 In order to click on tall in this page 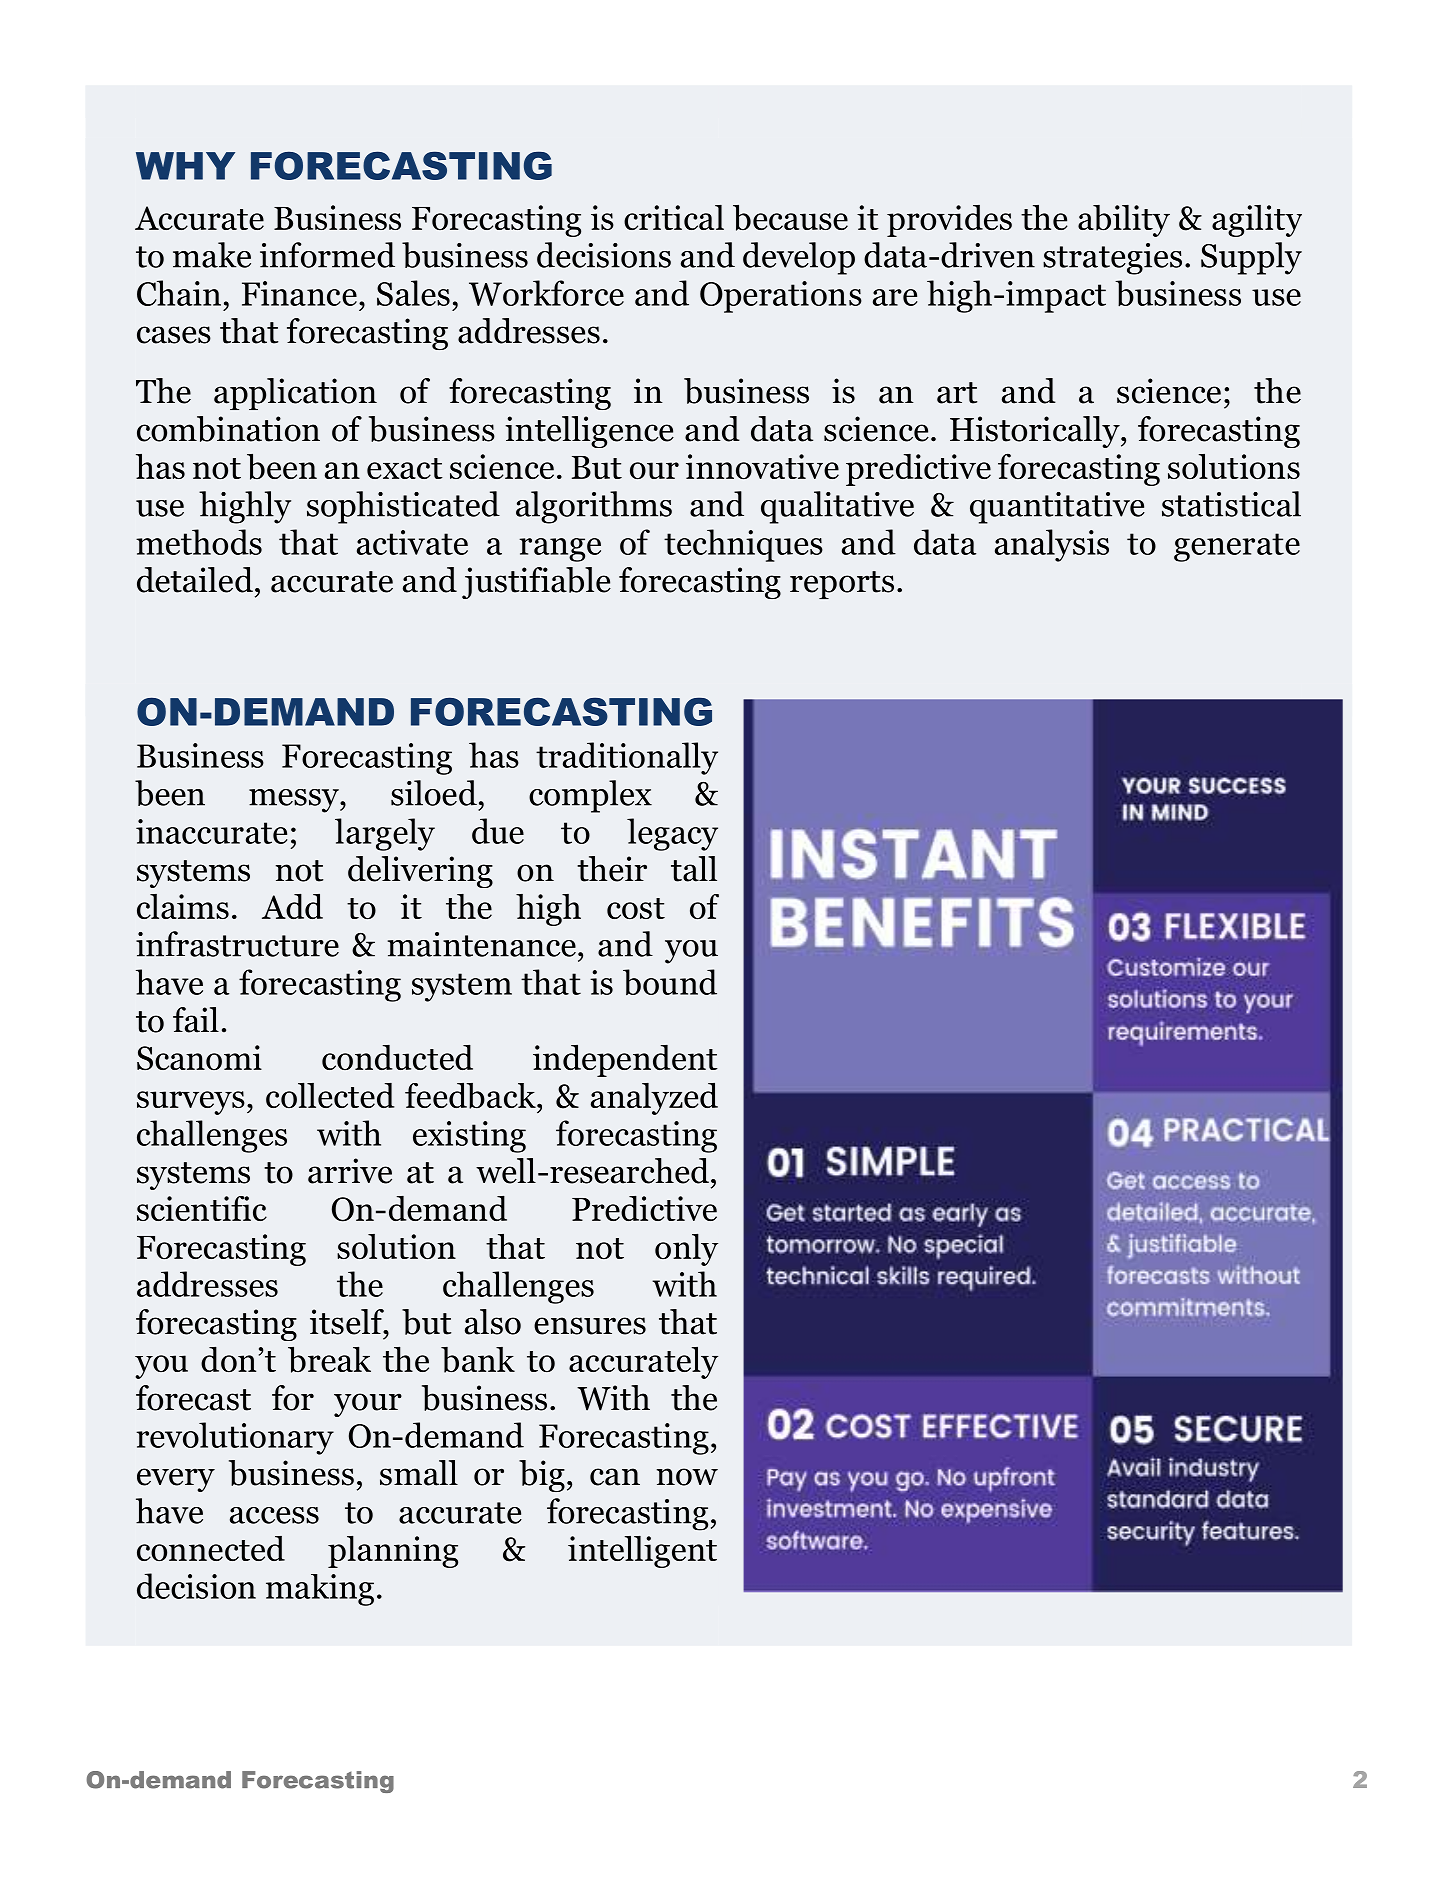, I will do `click(694, 869)`.
